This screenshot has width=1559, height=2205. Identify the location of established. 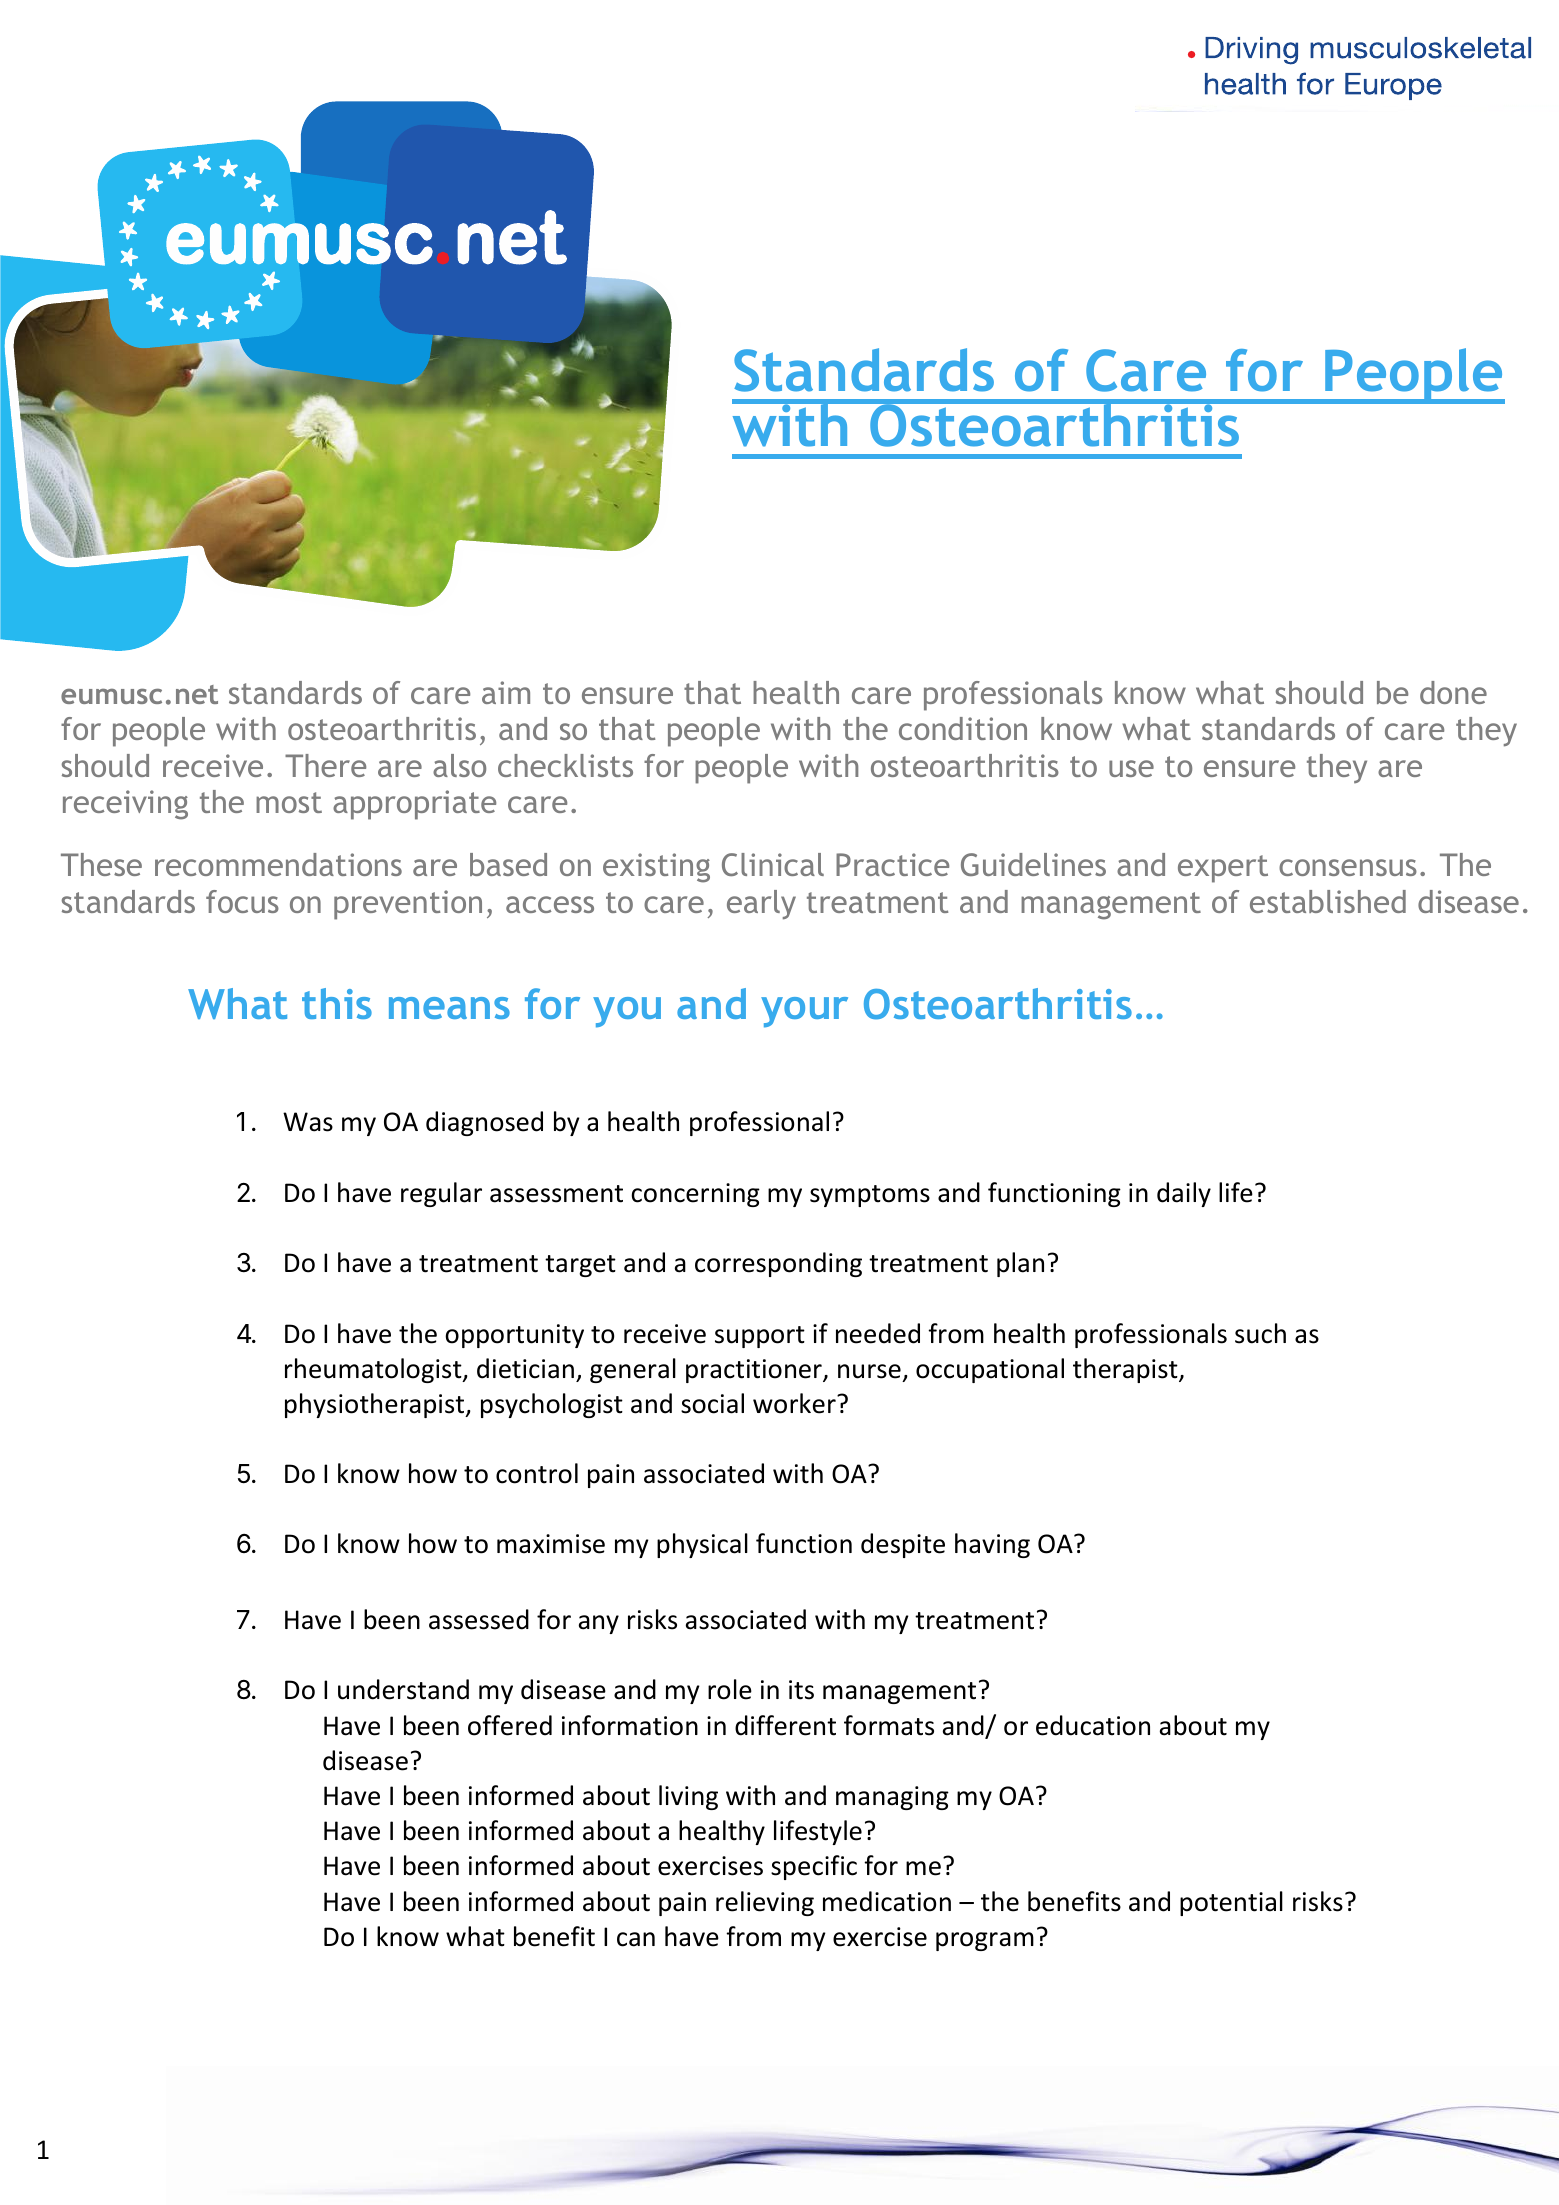
(1328, 901).
